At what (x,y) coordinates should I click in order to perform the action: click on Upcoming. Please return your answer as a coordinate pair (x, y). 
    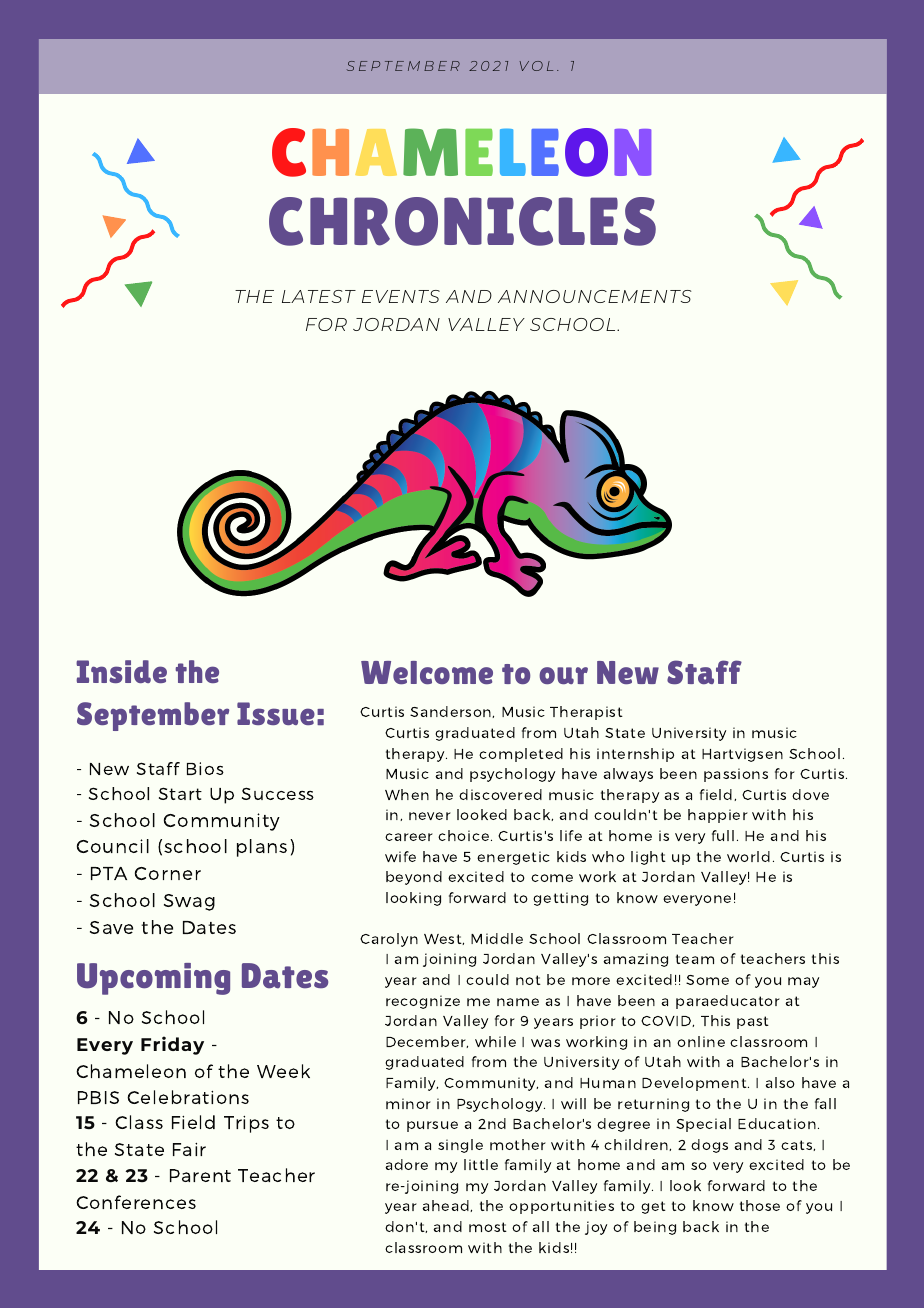
    Looking at the image, I should click on (153, 979).
